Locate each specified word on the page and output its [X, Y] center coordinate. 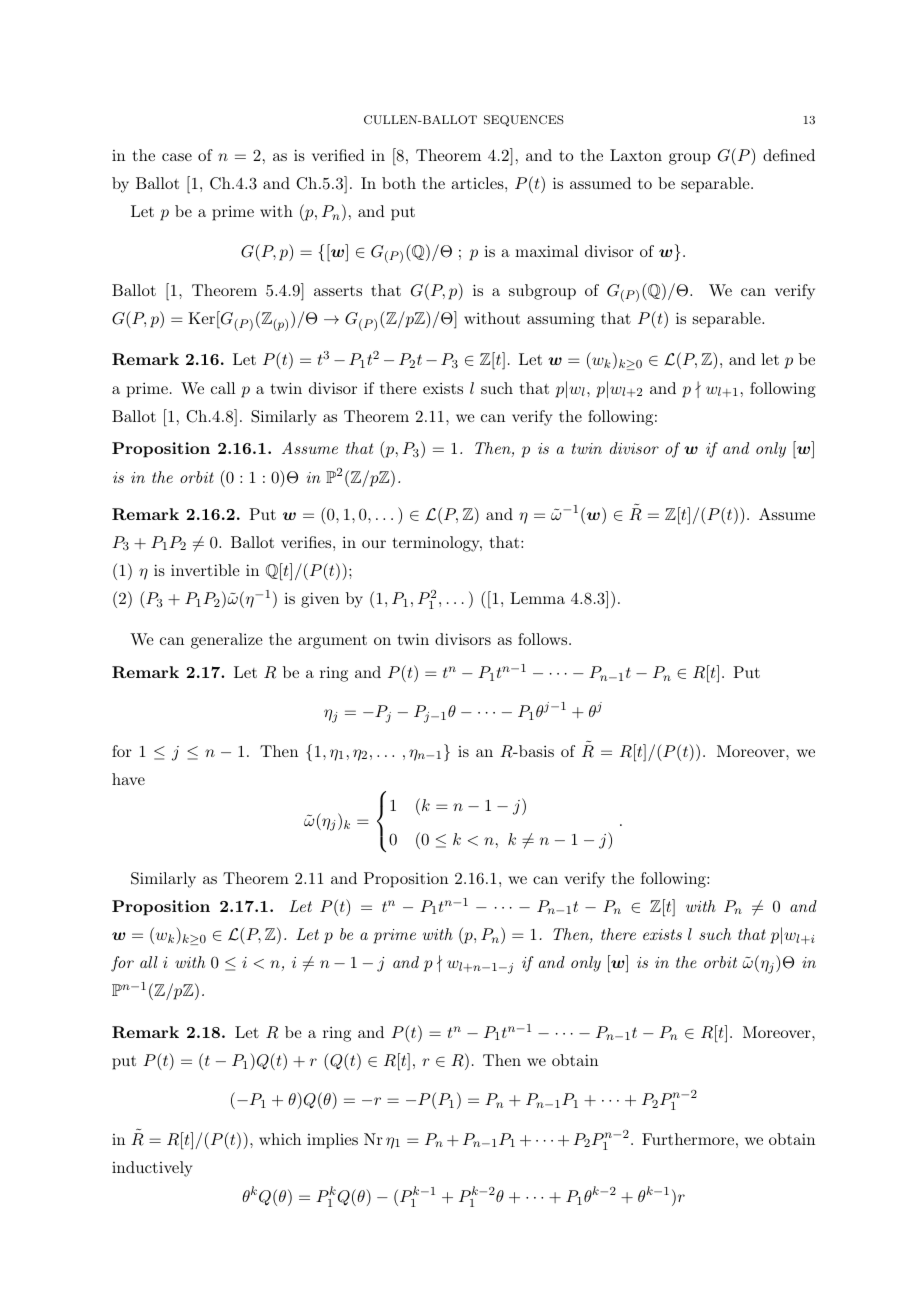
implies [332, 1141]
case [177, 157]
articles [477, 183]
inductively [152, 1169]
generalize [227, 641]
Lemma [537, 598]
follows [542, 639]
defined [789, 155]
